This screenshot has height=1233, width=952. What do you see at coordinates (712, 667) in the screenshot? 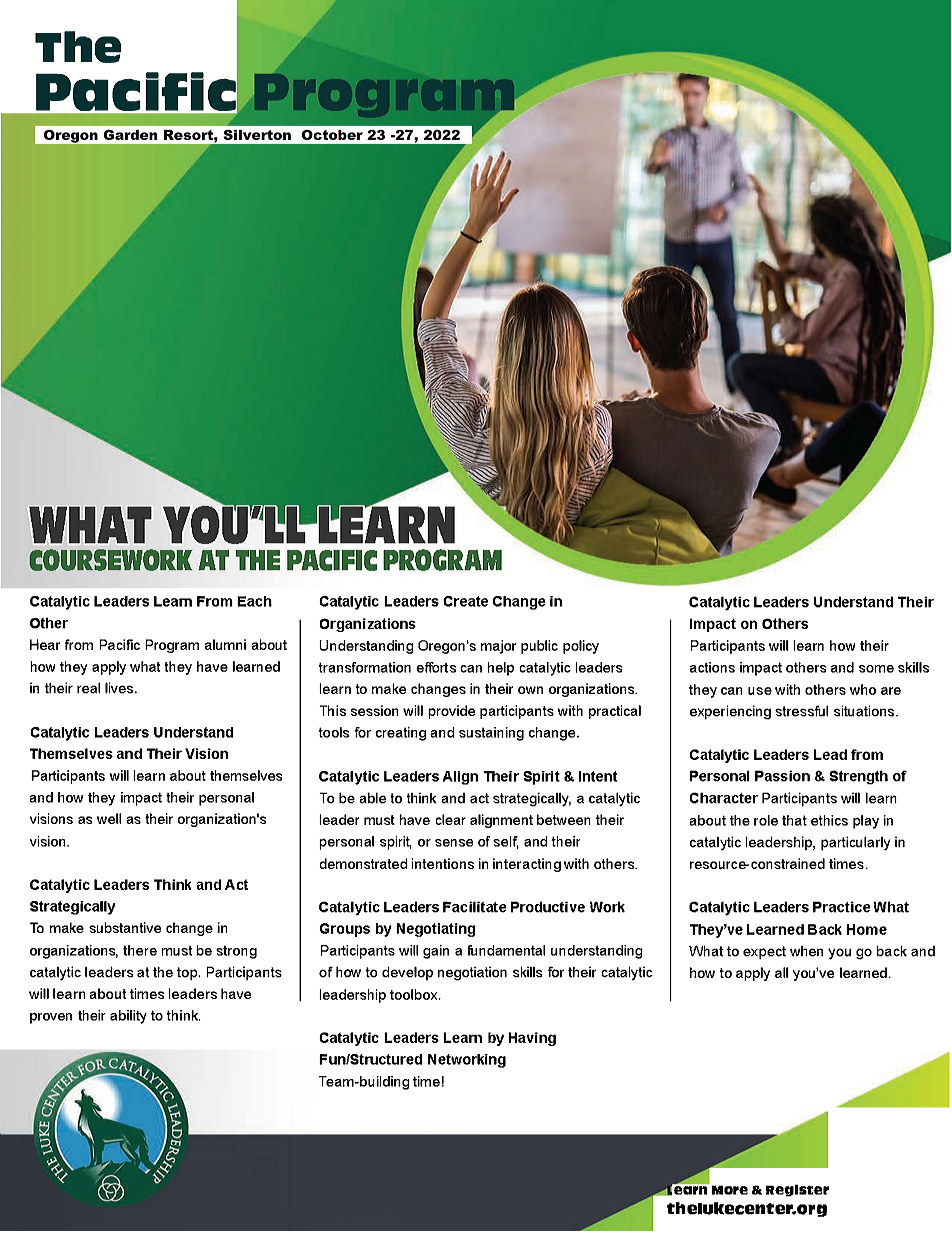
I see `actions` at bounding box center [712, 667].
